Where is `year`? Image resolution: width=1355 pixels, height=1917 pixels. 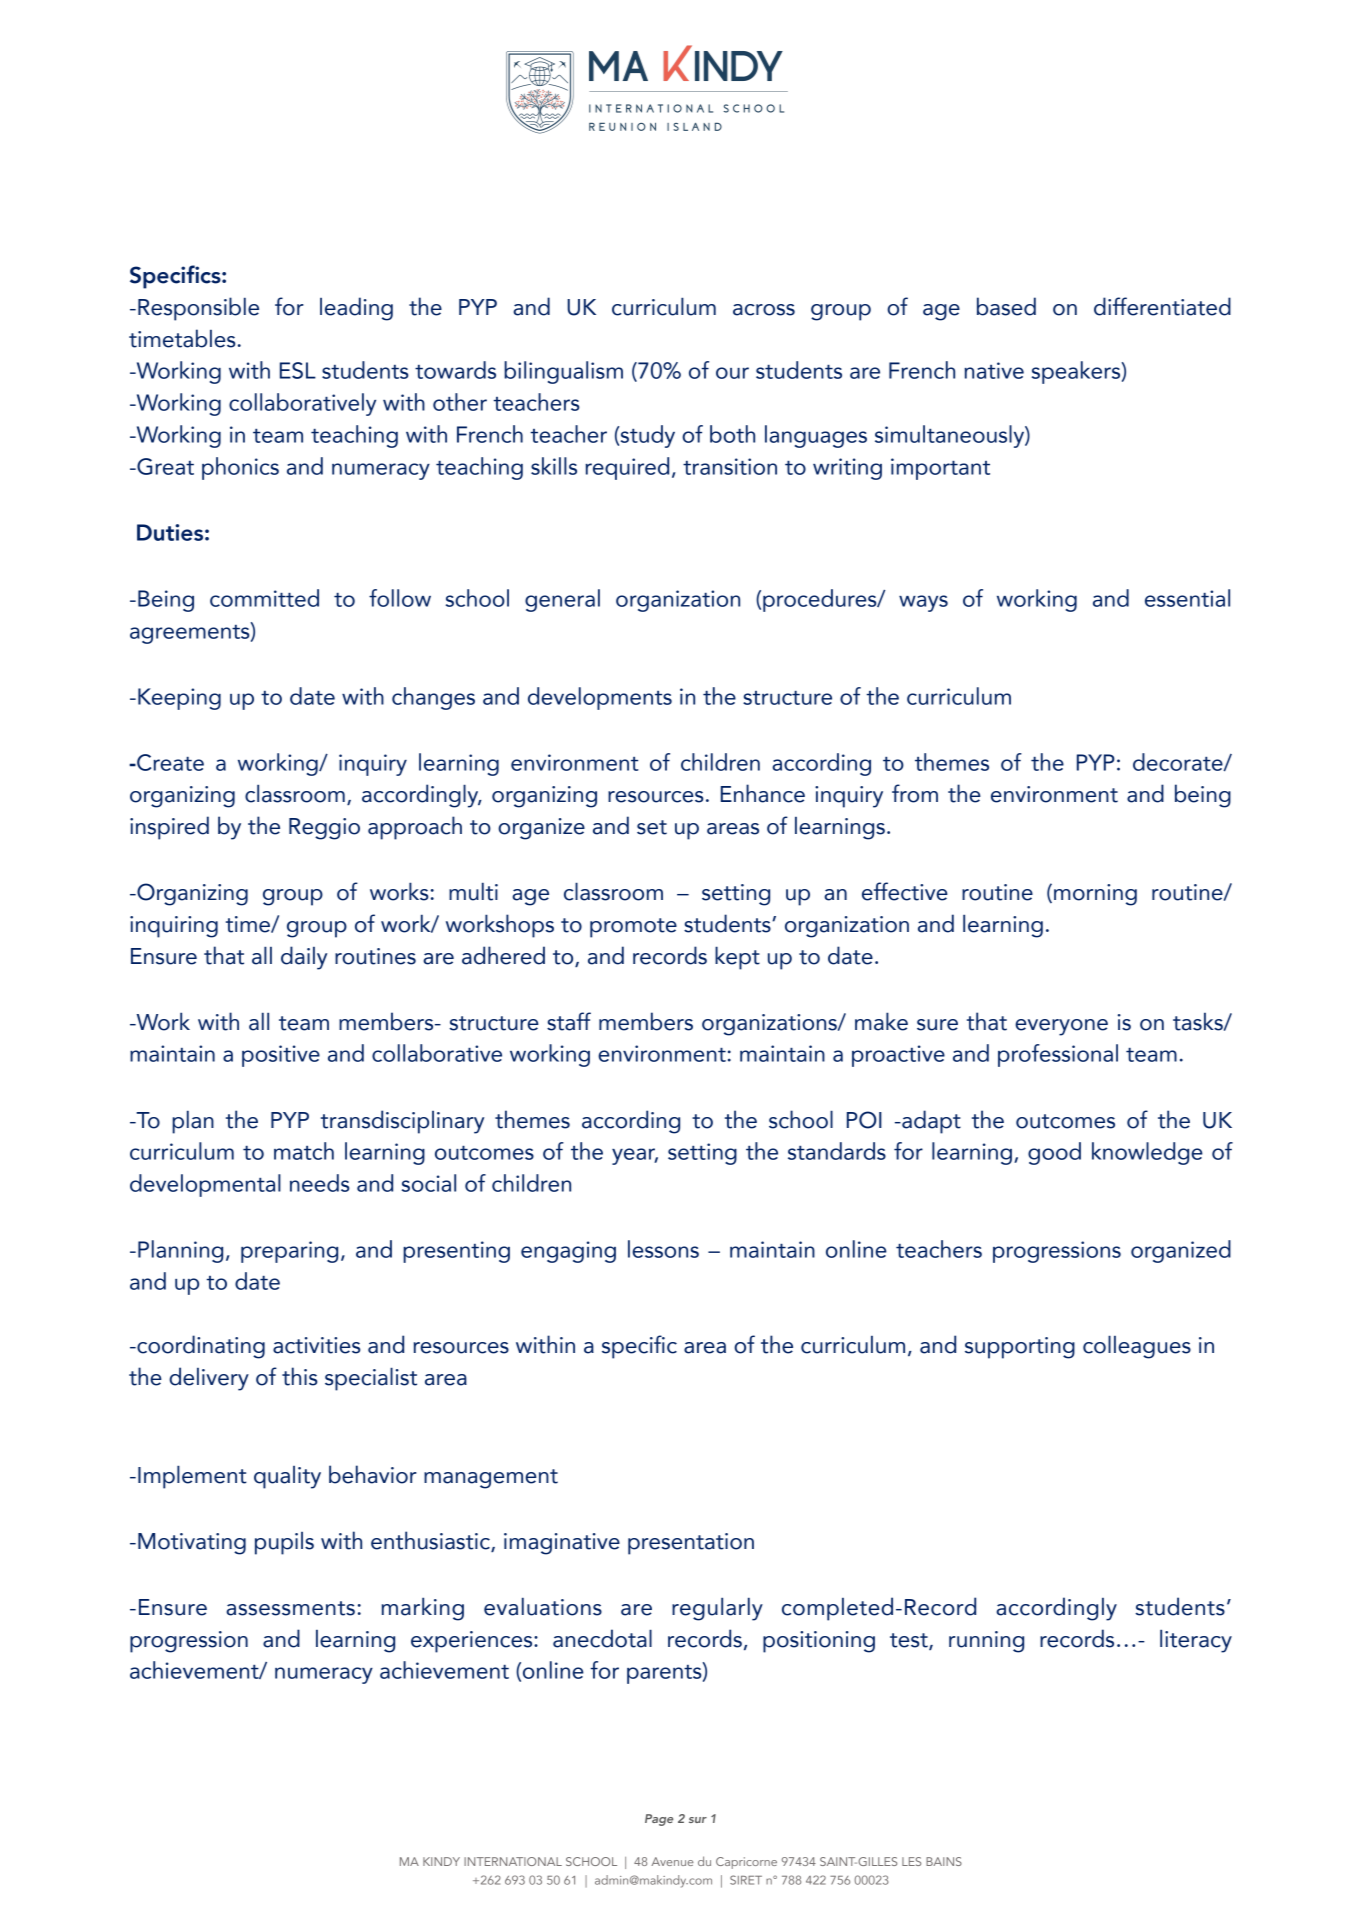 year is located at coordinates (635, 1156).
